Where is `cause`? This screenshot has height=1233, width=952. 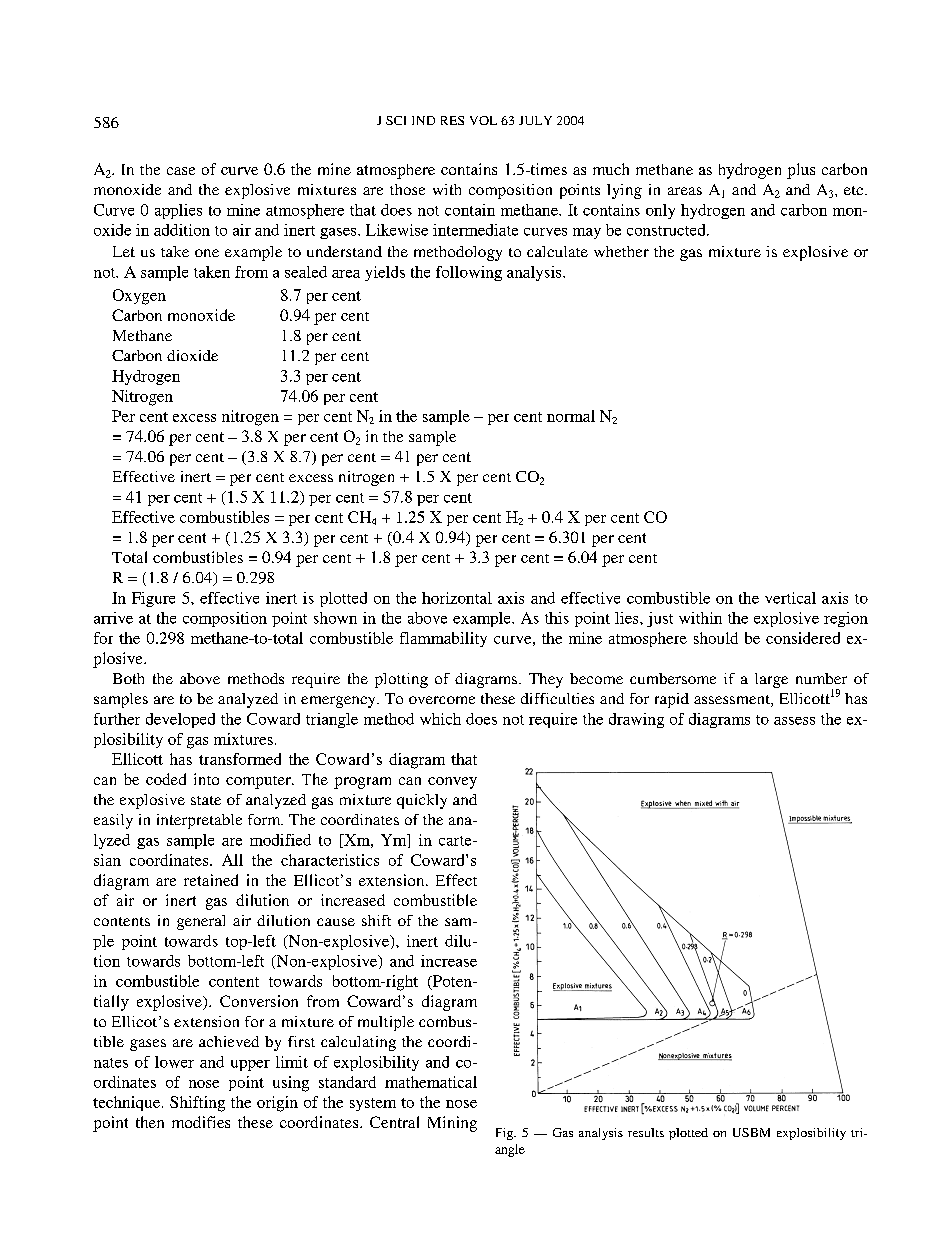
cause is located at coordinates (336, 922).
